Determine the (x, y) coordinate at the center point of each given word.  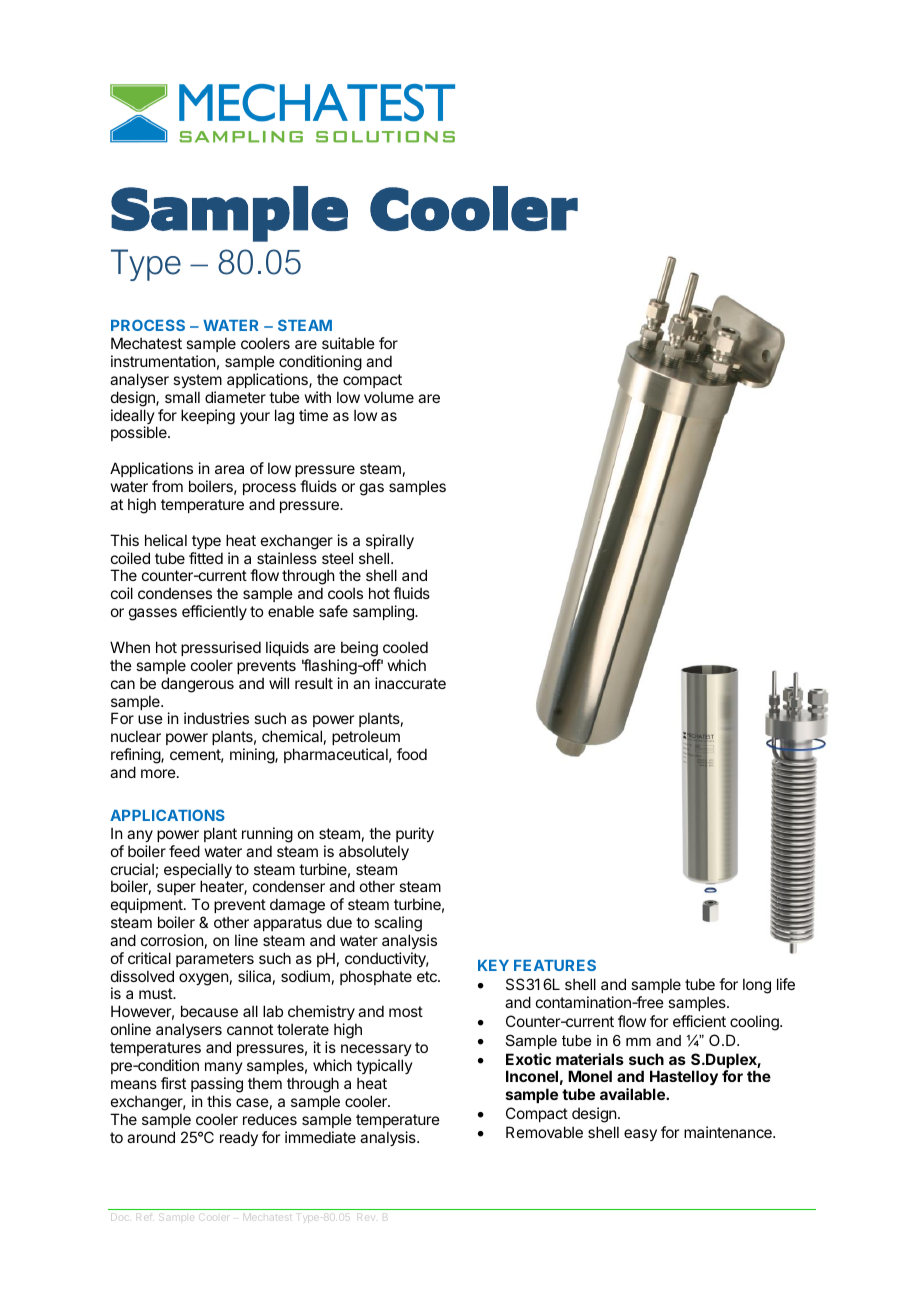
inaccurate (410, 683)
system (197, 381)
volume (389, 397)
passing (217, 1085)
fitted (206, 558)
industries (216, 718)
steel (337, 558)
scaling (398, 924)
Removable (544, 1132)
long (757, 986)
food (412, 754)
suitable (348, 343)
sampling (384, 613)
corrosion (172, 940)
